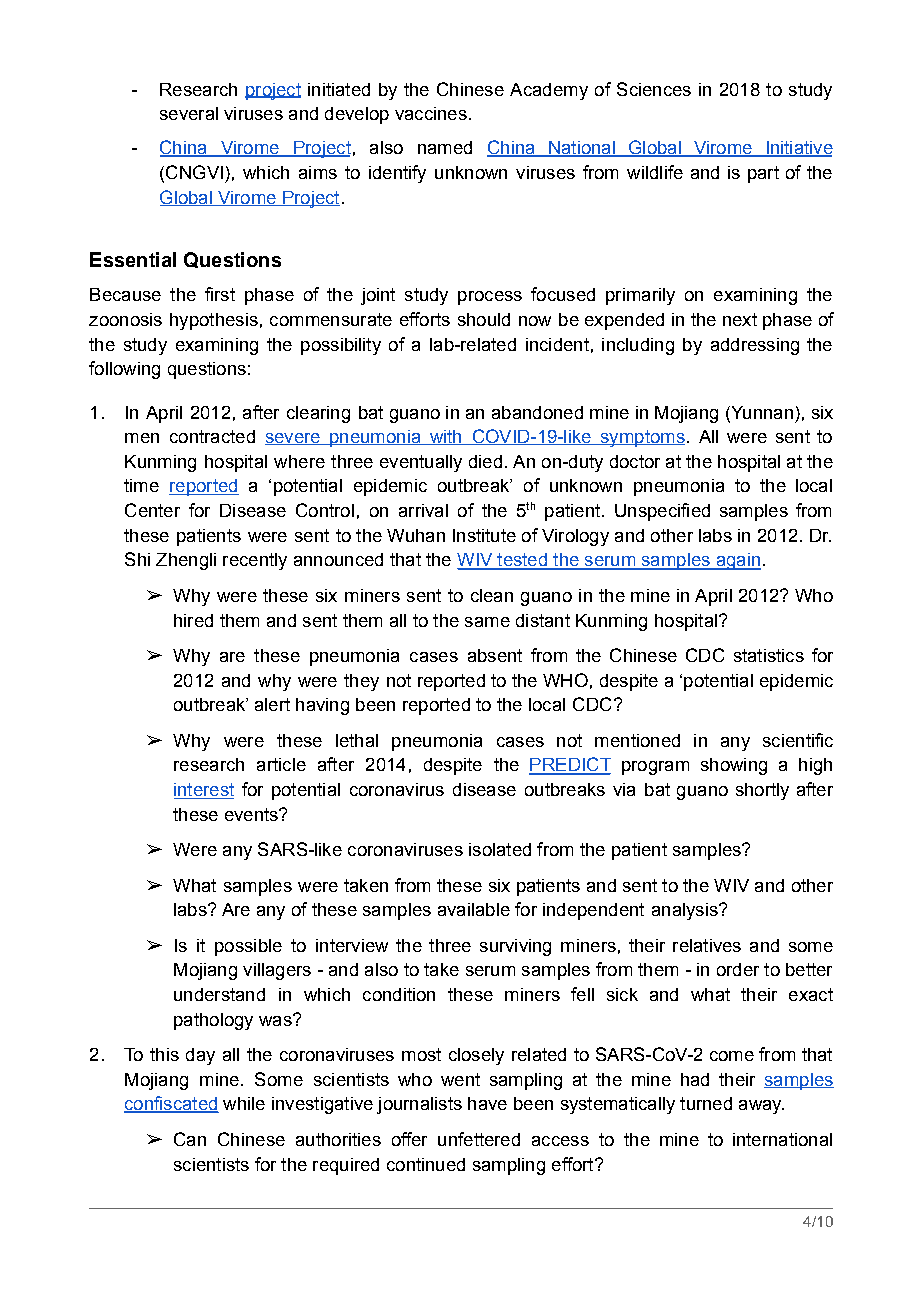 The image size is (924, 1307). I want to click on Can, so click(190, 1139).
